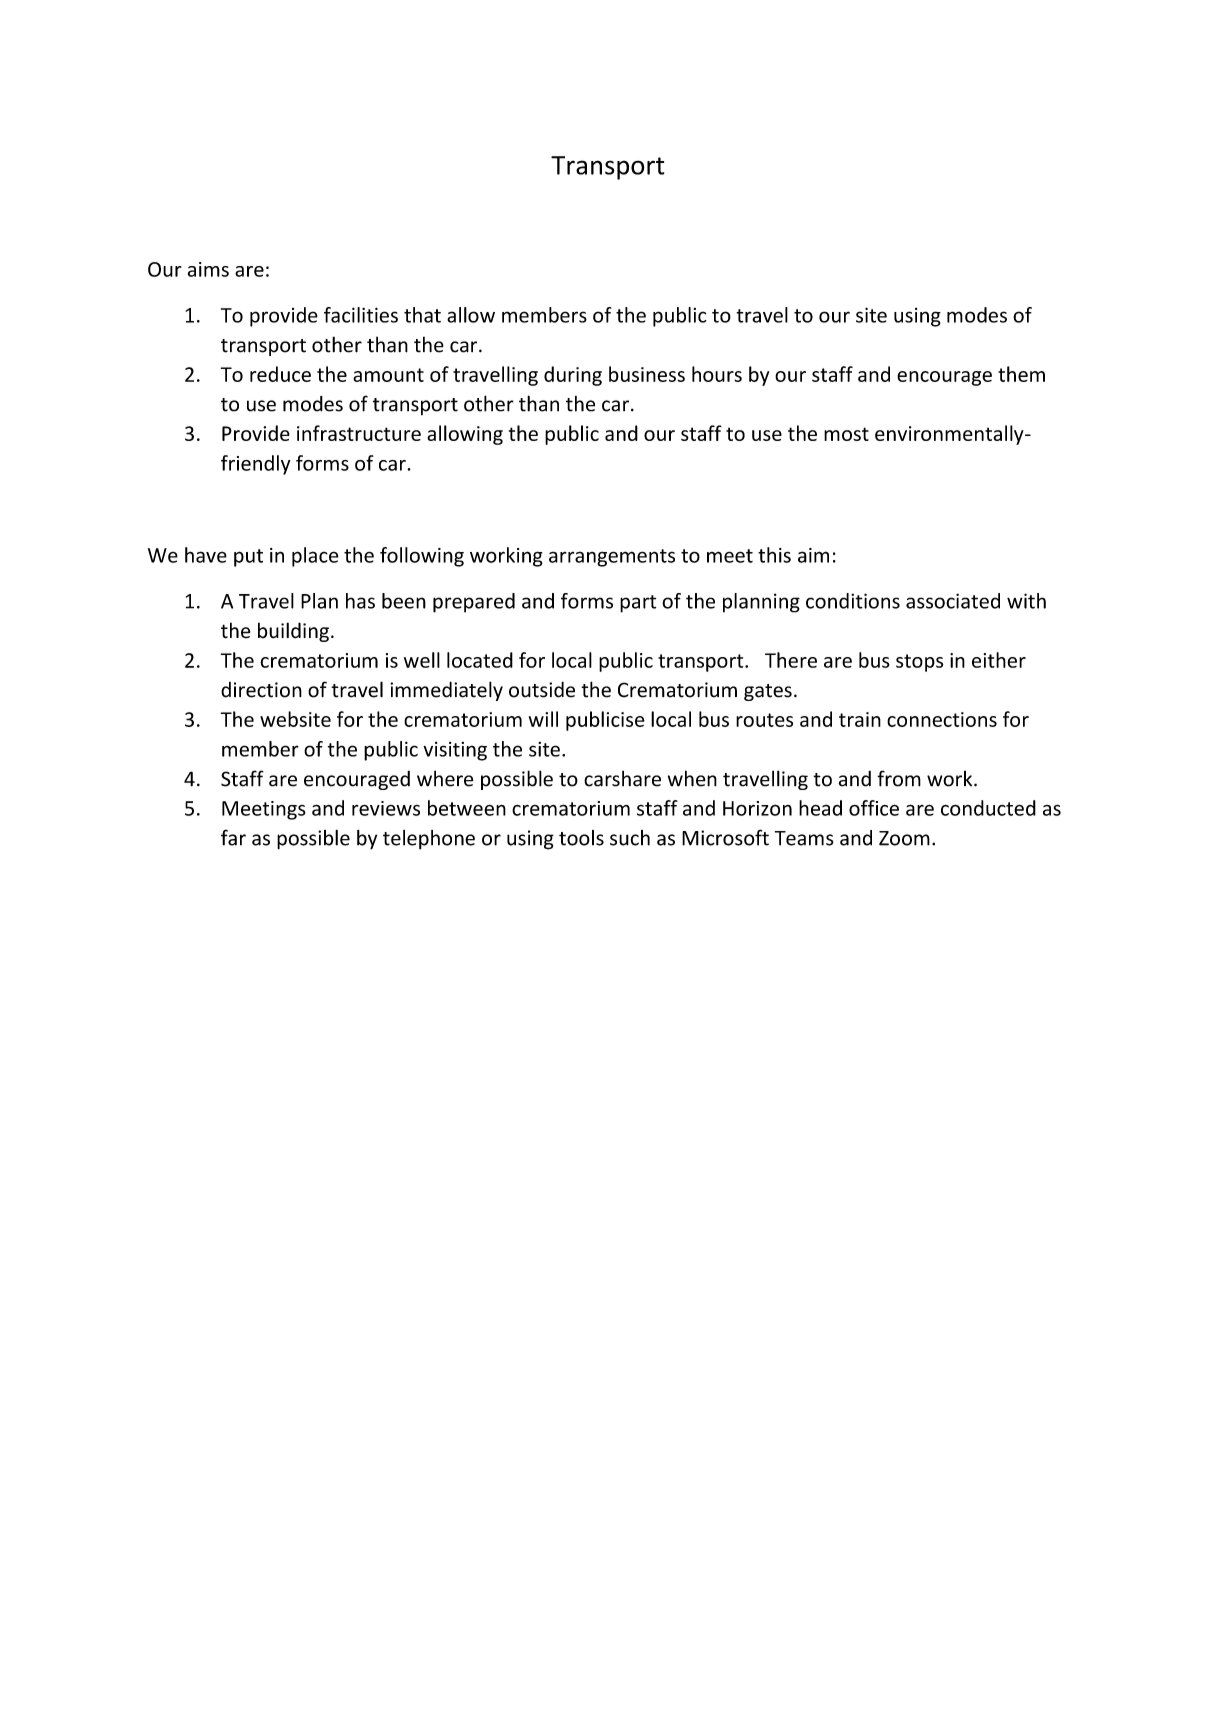 The image size is (1216, 1720). I want to click on Zoom, so click(904, 838).
